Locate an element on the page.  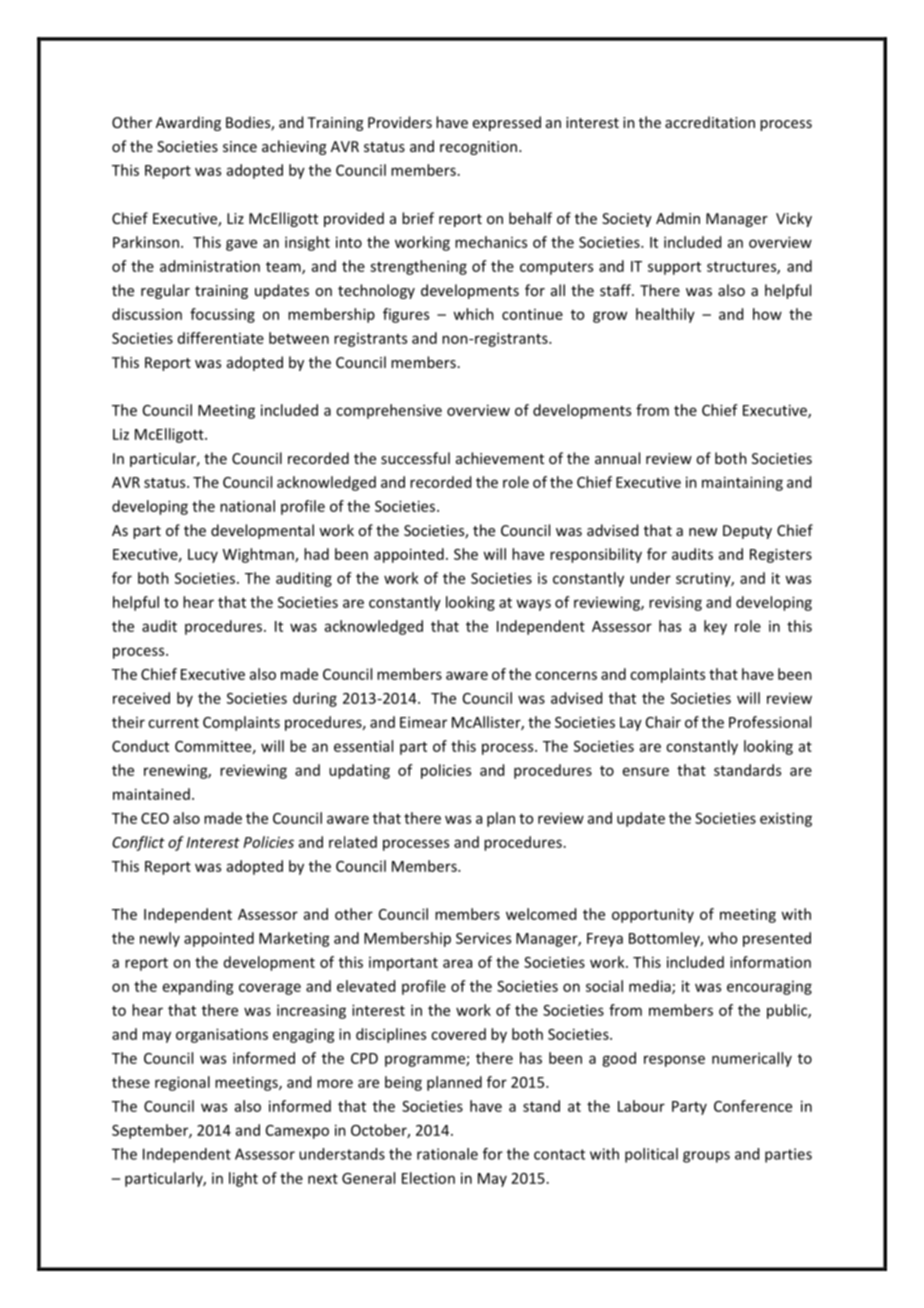
ways is located at coordinates (533, 605).
